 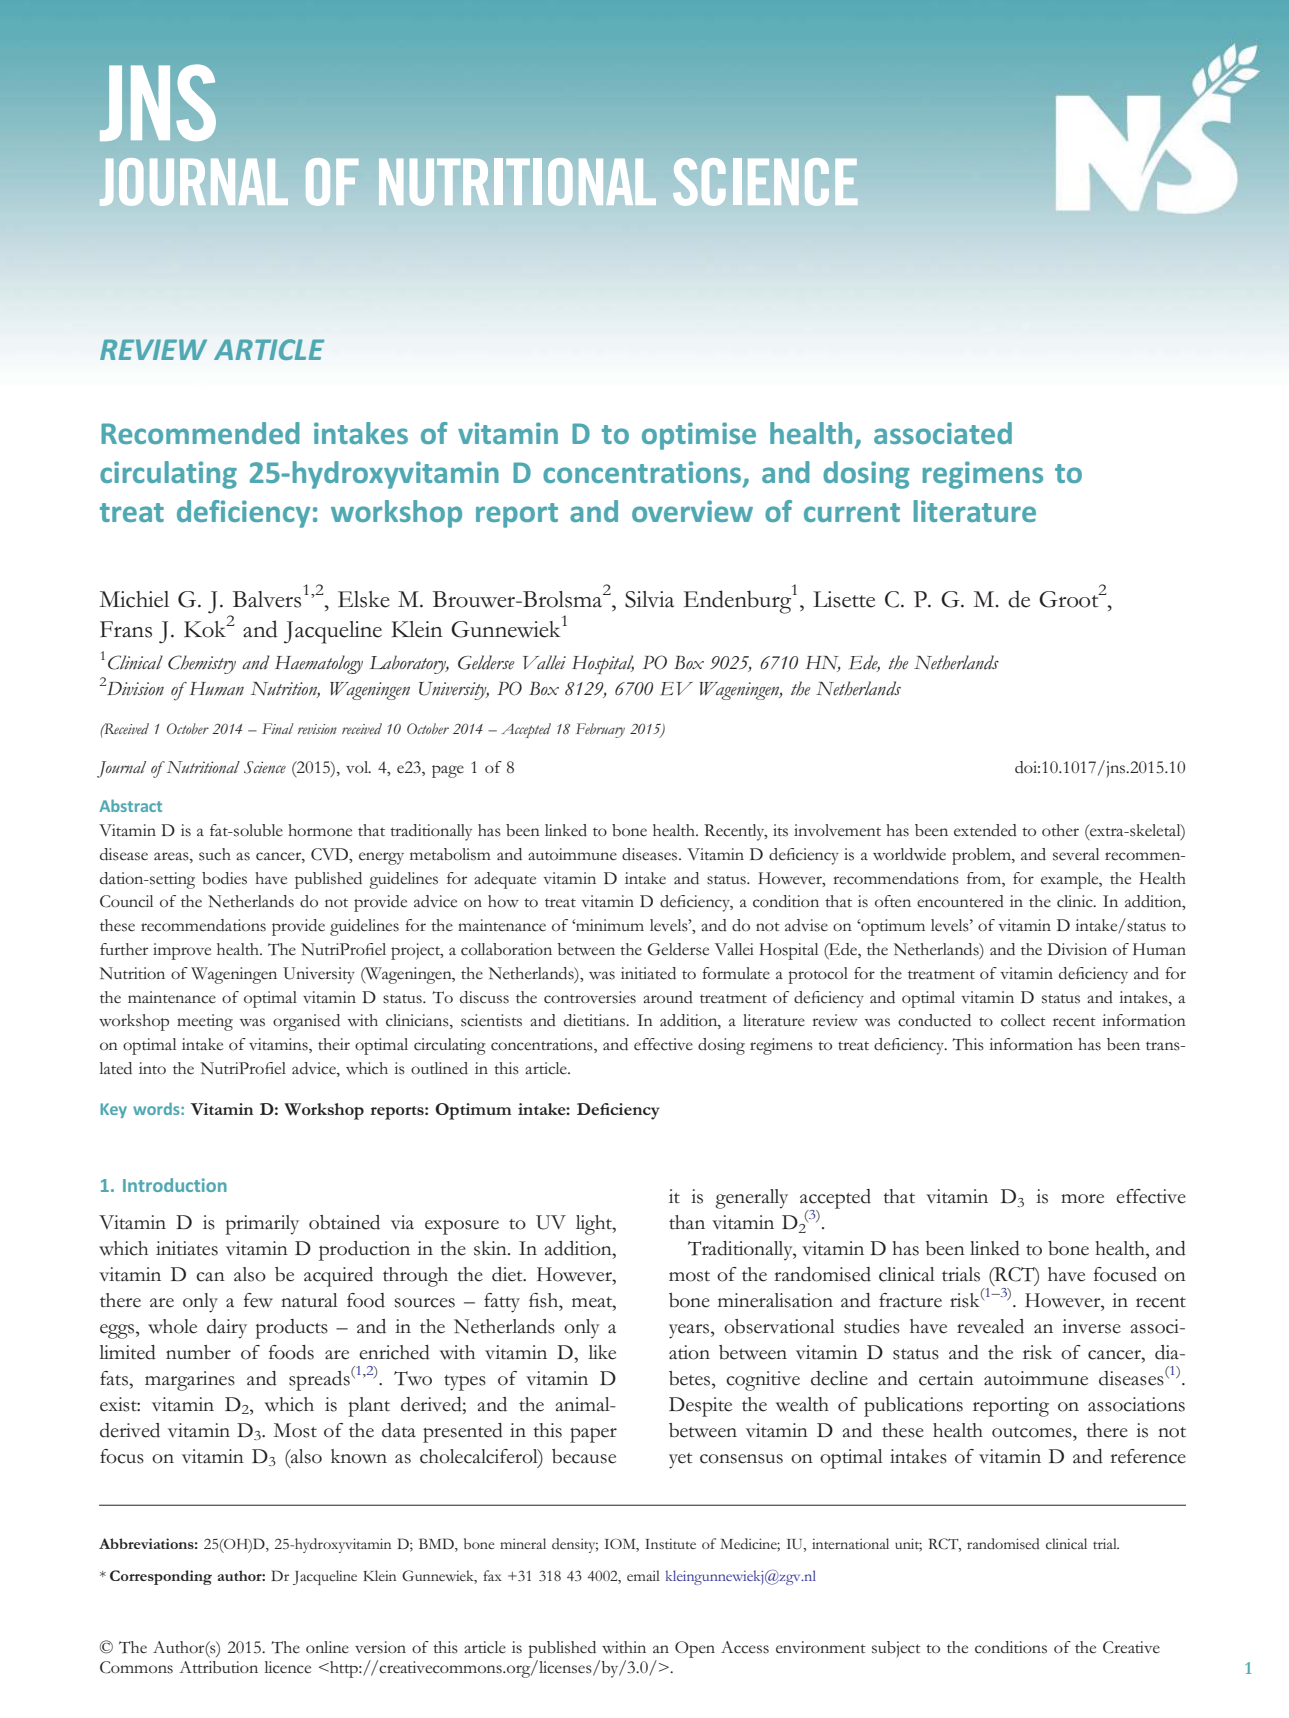 I want to click on Michiel, so click(x=134, y=599).
